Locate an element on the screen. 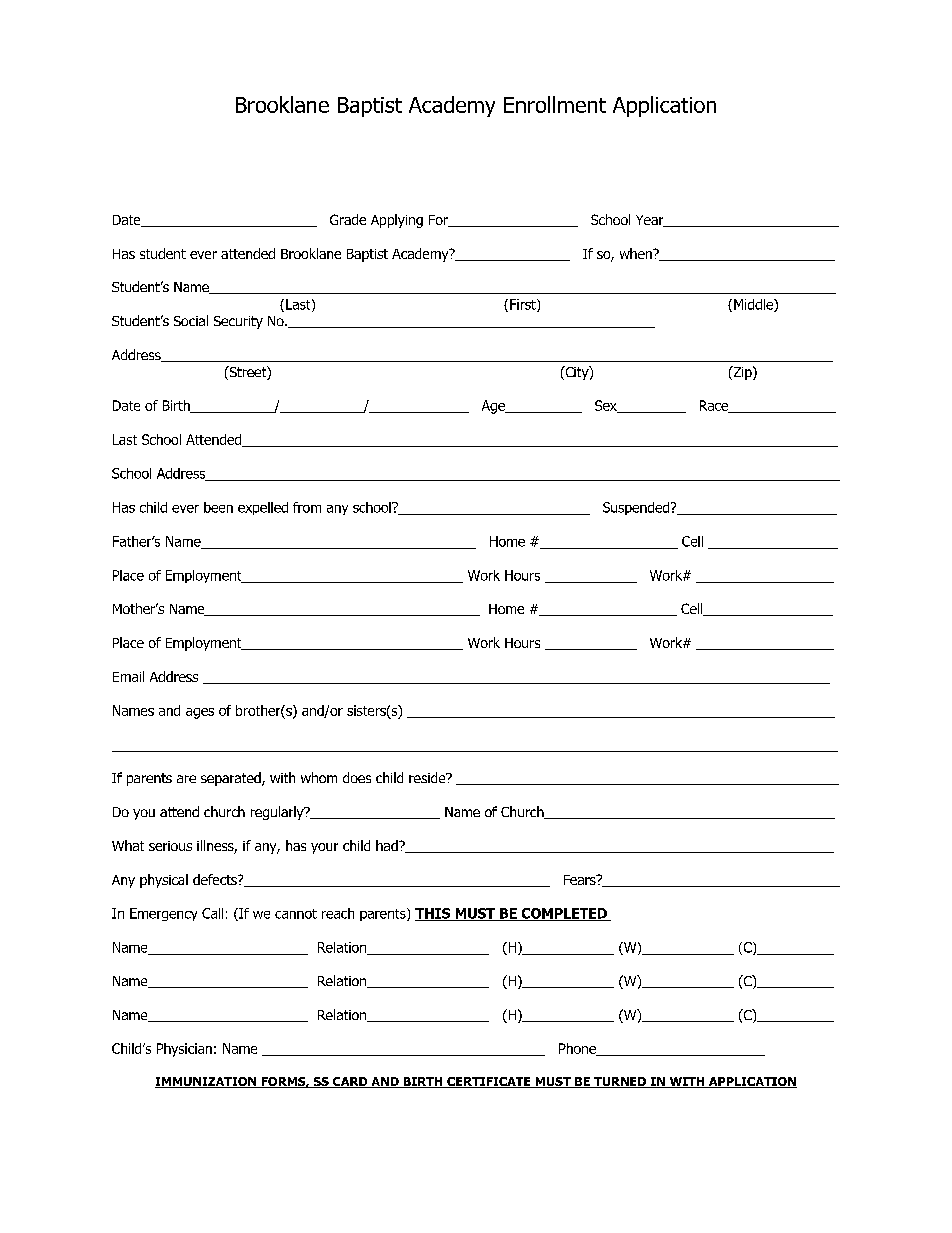 The width and height of the screenshot is (952, 1233). Physician is located at coordinates (184, 1050).
